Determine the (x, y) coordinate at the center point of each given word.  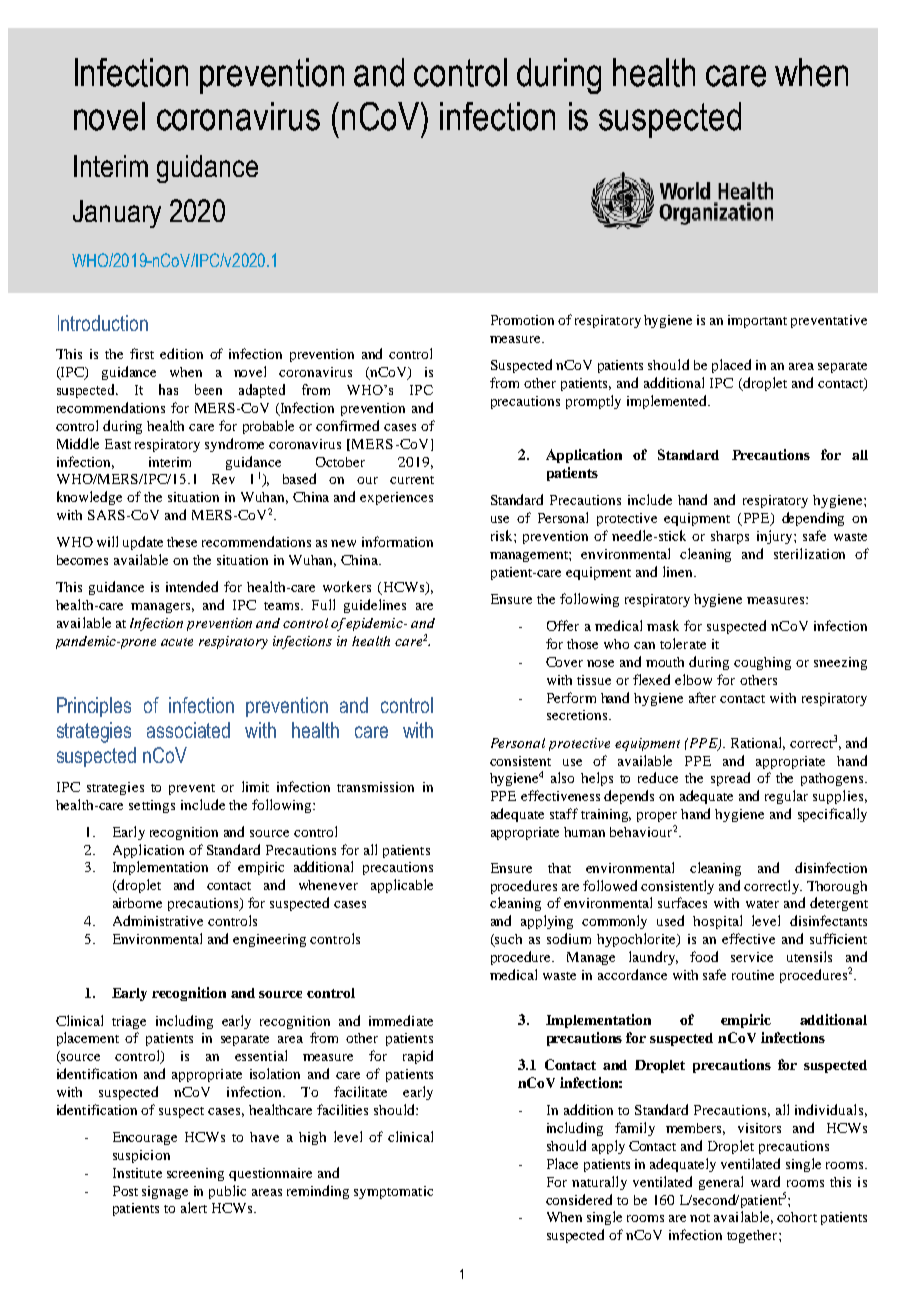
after (702, 697)
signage (165, 1192)
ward (765, 1181)
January (117, 214)
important (757, 321)
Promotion (522, 320)
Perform (571, 697)
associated (188, 730)
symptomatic (393, 1192)
